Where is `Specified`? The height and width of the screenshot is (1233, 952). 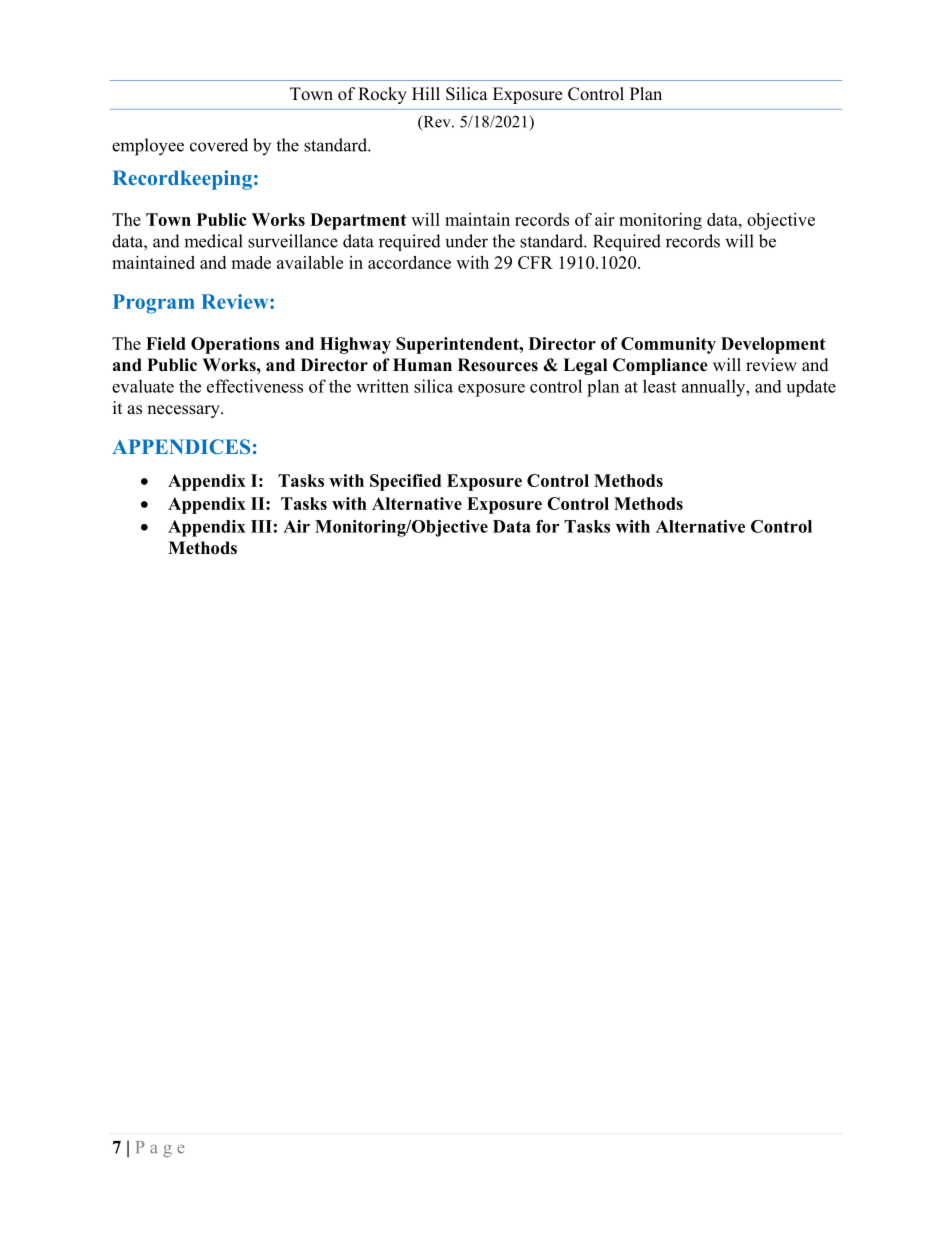
Specified is located at coordinates (405, 482).
